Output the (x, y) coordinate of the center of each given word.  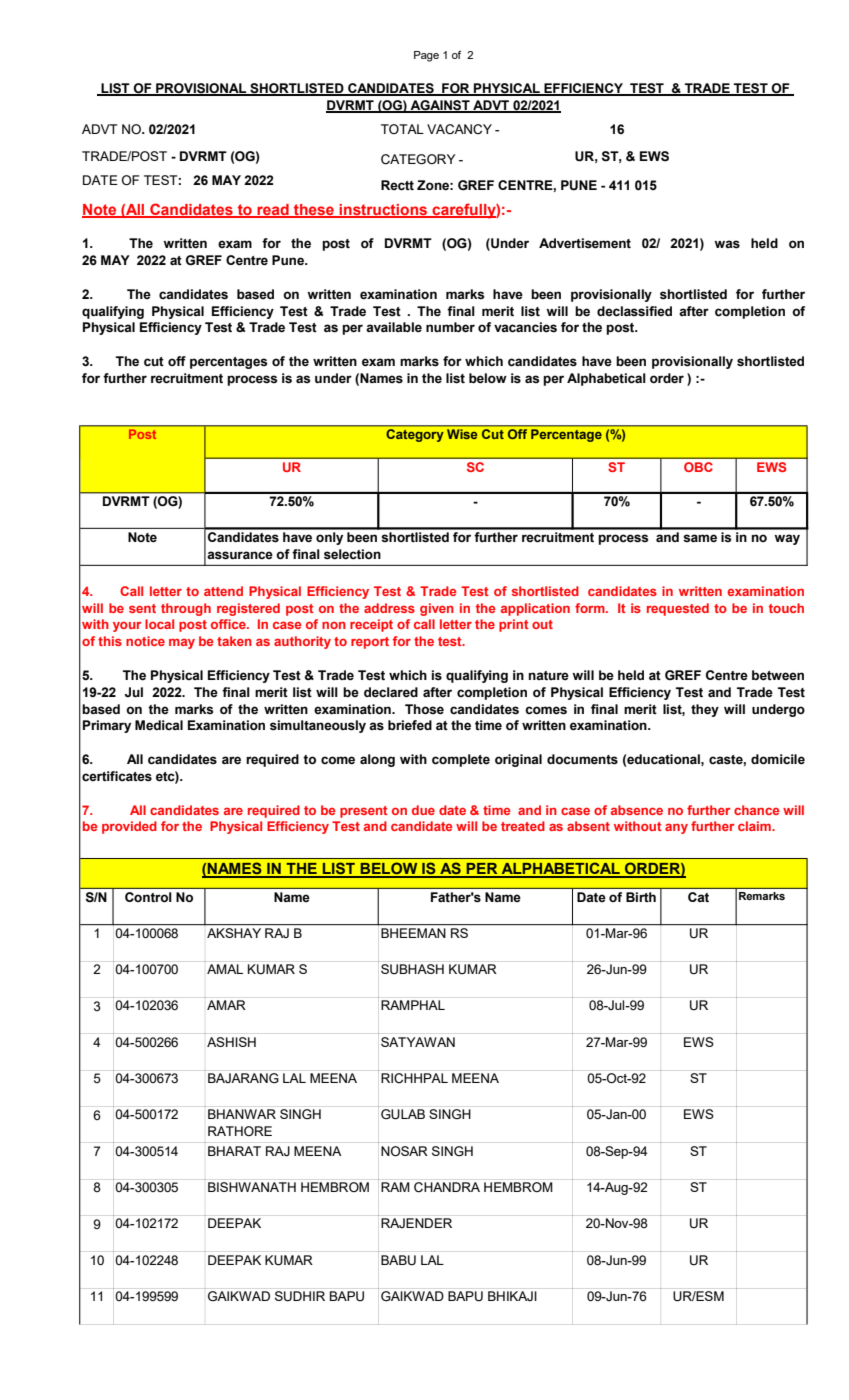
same (700, 538)
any (676, 828)
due (423, 810)
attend (223, 591)
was (727, 244)
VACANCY (459, 129)
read (273, 210)
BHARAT (234, 1151)
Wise (462, 434)
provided (129, 827)
